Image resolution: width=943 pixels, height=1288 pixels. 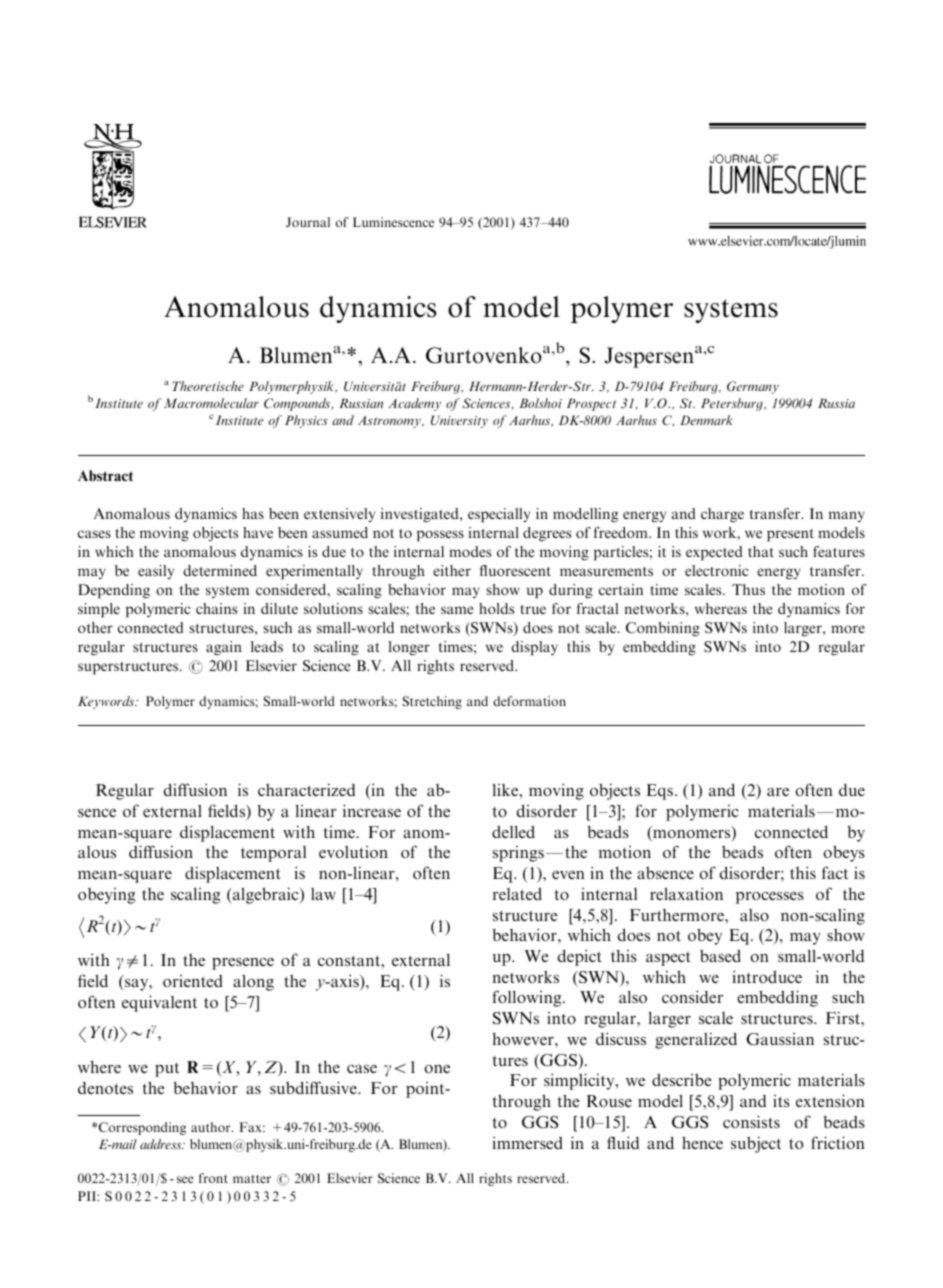 I want to click on Journal, so click(x=308, y=222).
